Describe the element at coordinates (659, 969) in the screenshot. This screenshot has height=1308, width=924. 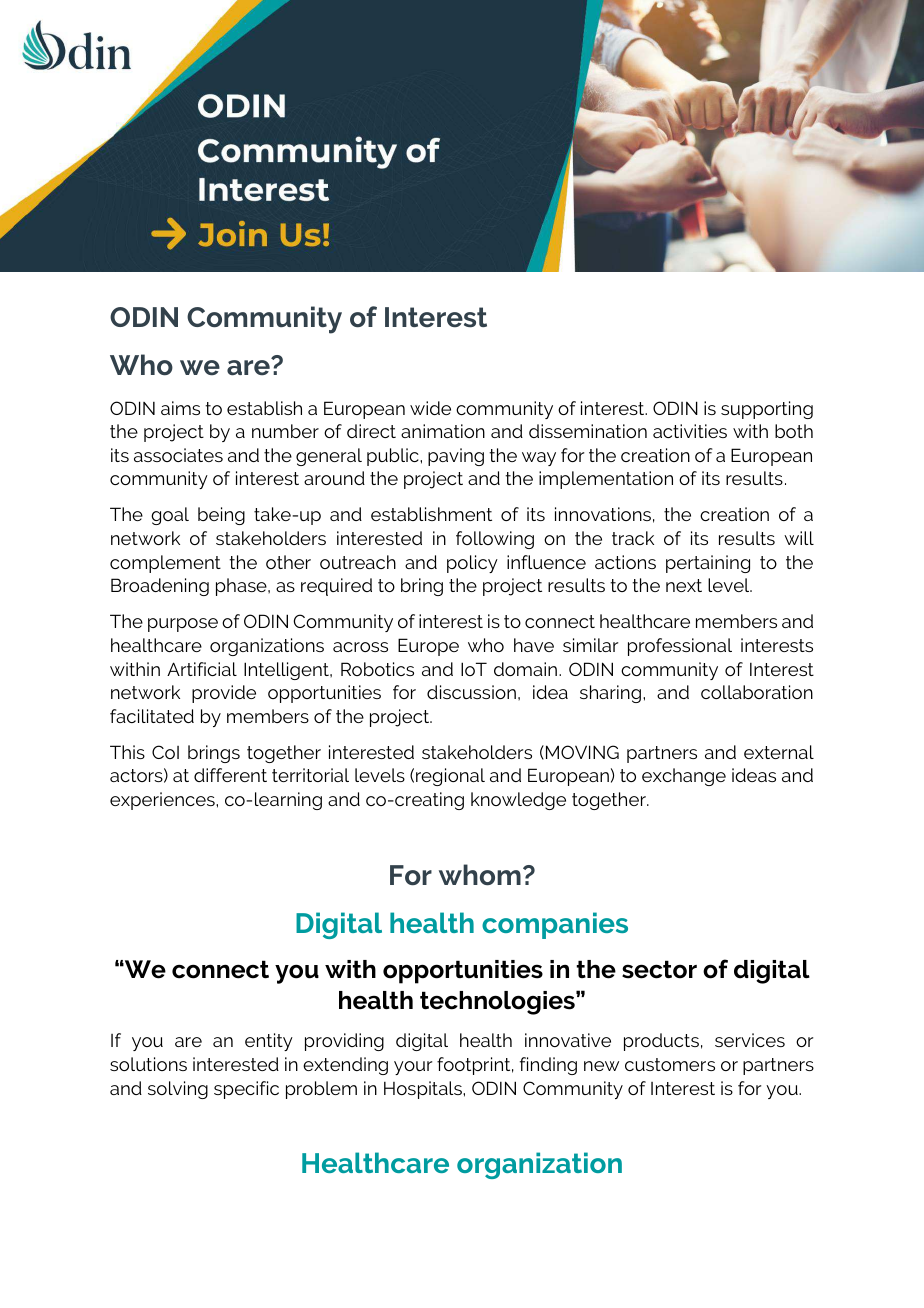
I see `sector` at that location.
